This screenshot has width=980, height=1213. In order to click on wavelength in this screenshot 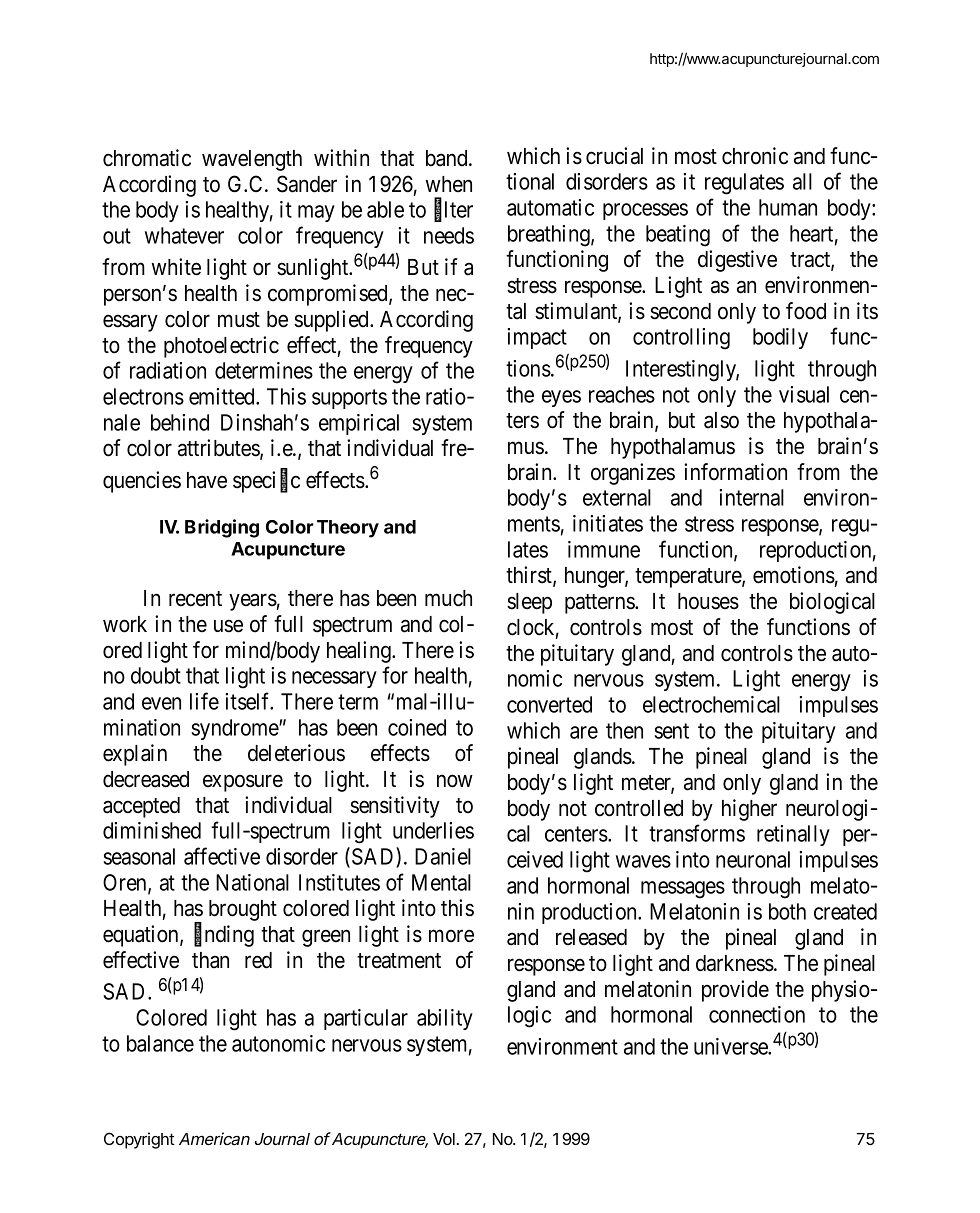, I will do `click(252, 160)`.
